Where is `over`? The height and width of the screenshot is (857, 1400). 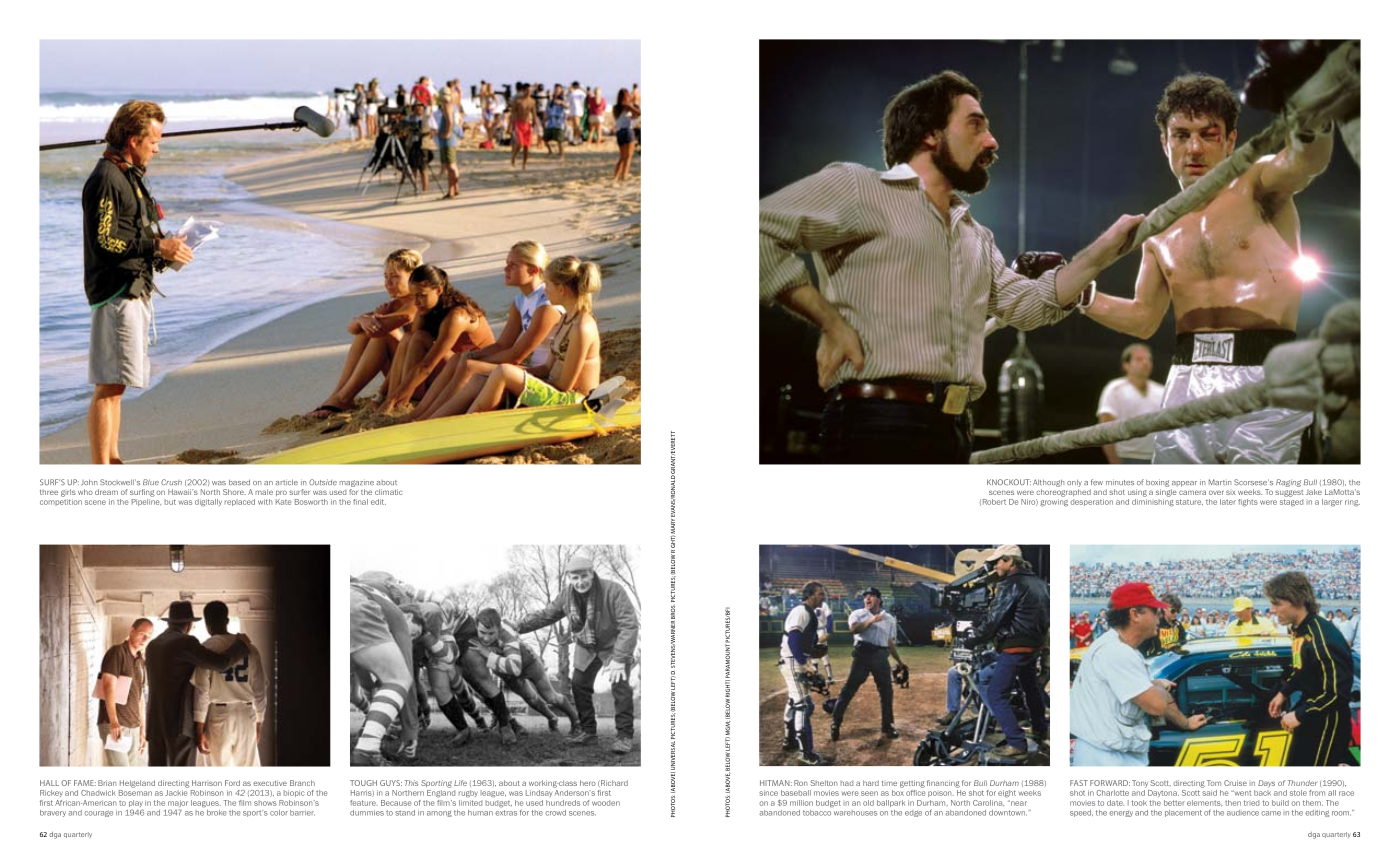 over is located at coordinates (1216, 492).
